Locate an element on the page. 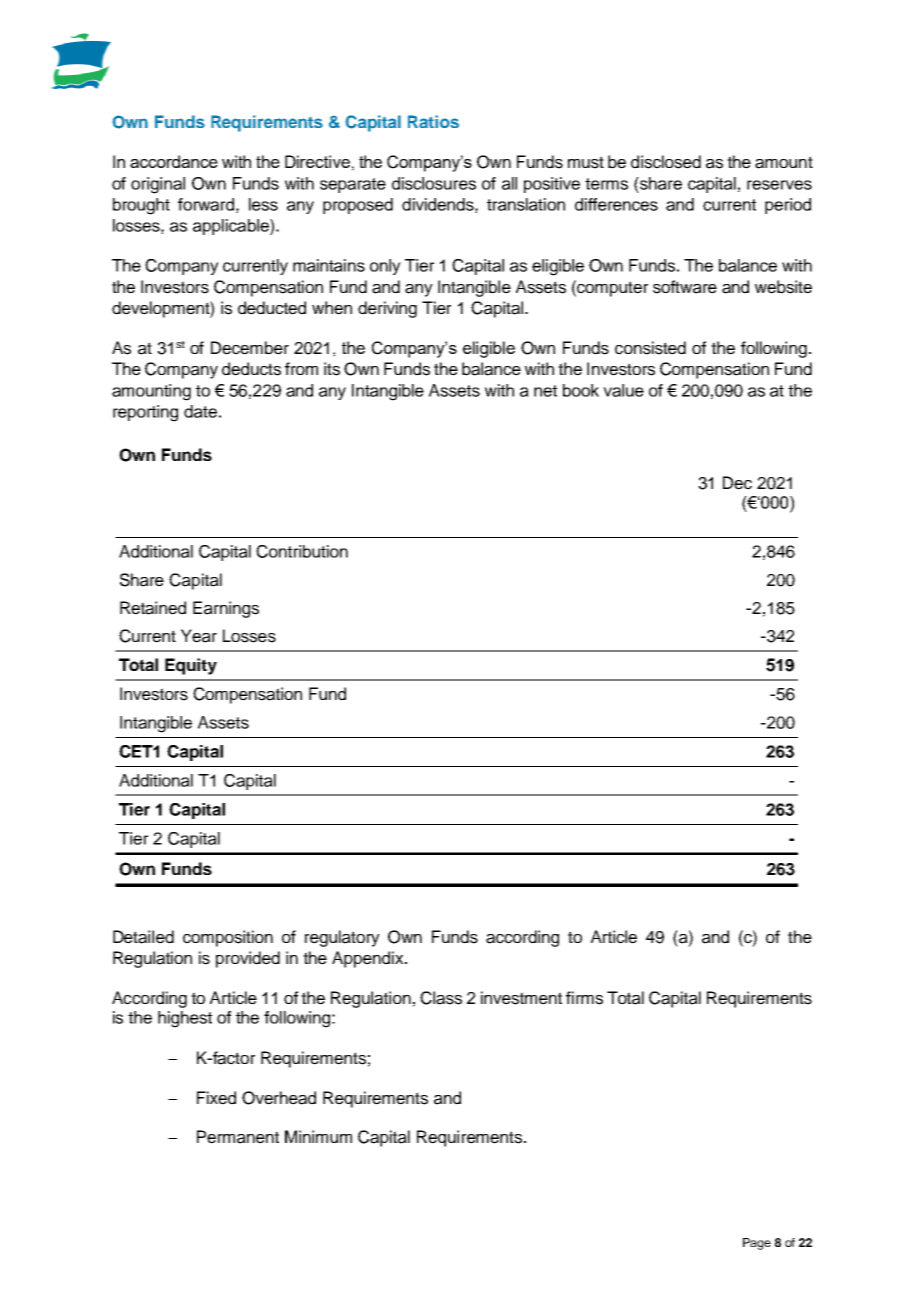 This image has height=1309, width=924. accordance is located at coordinates (174, 161).
